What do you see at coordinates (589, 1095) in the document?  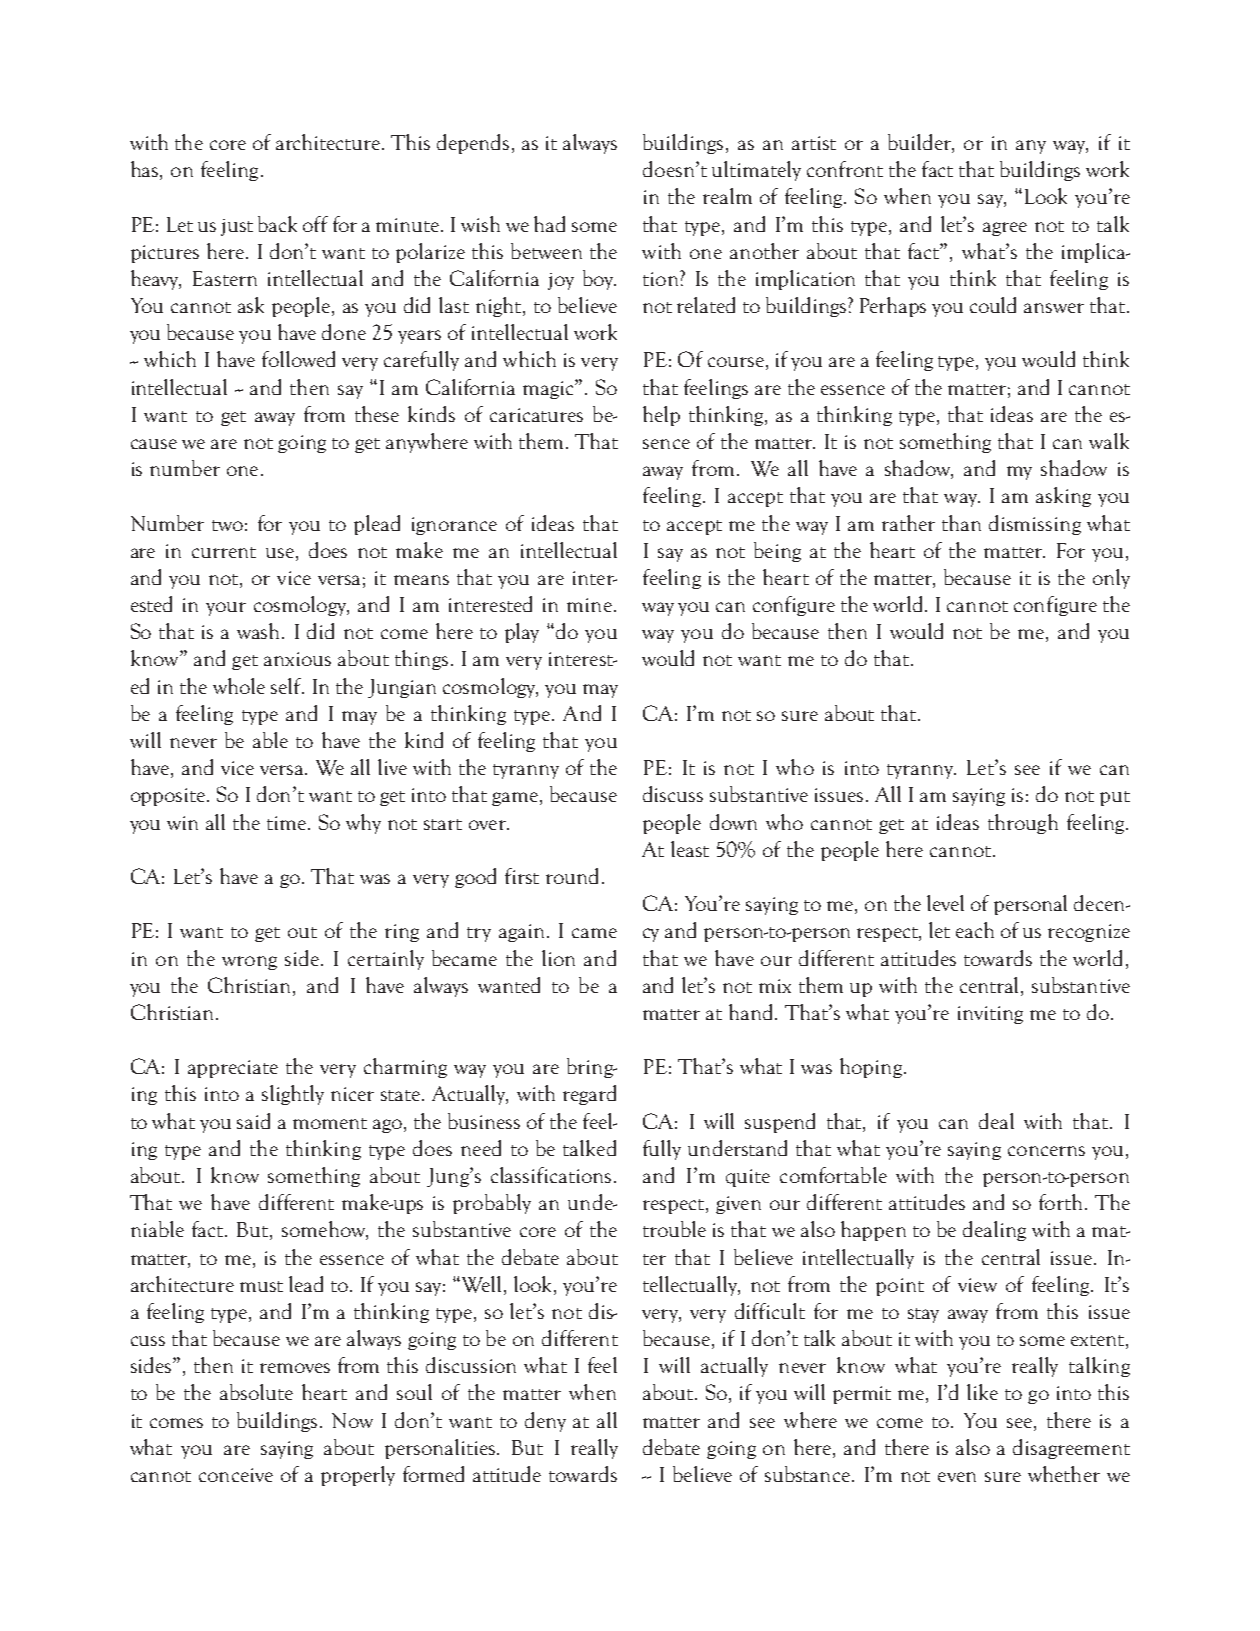 I see `regard` at bounding box center [589, 1095].
